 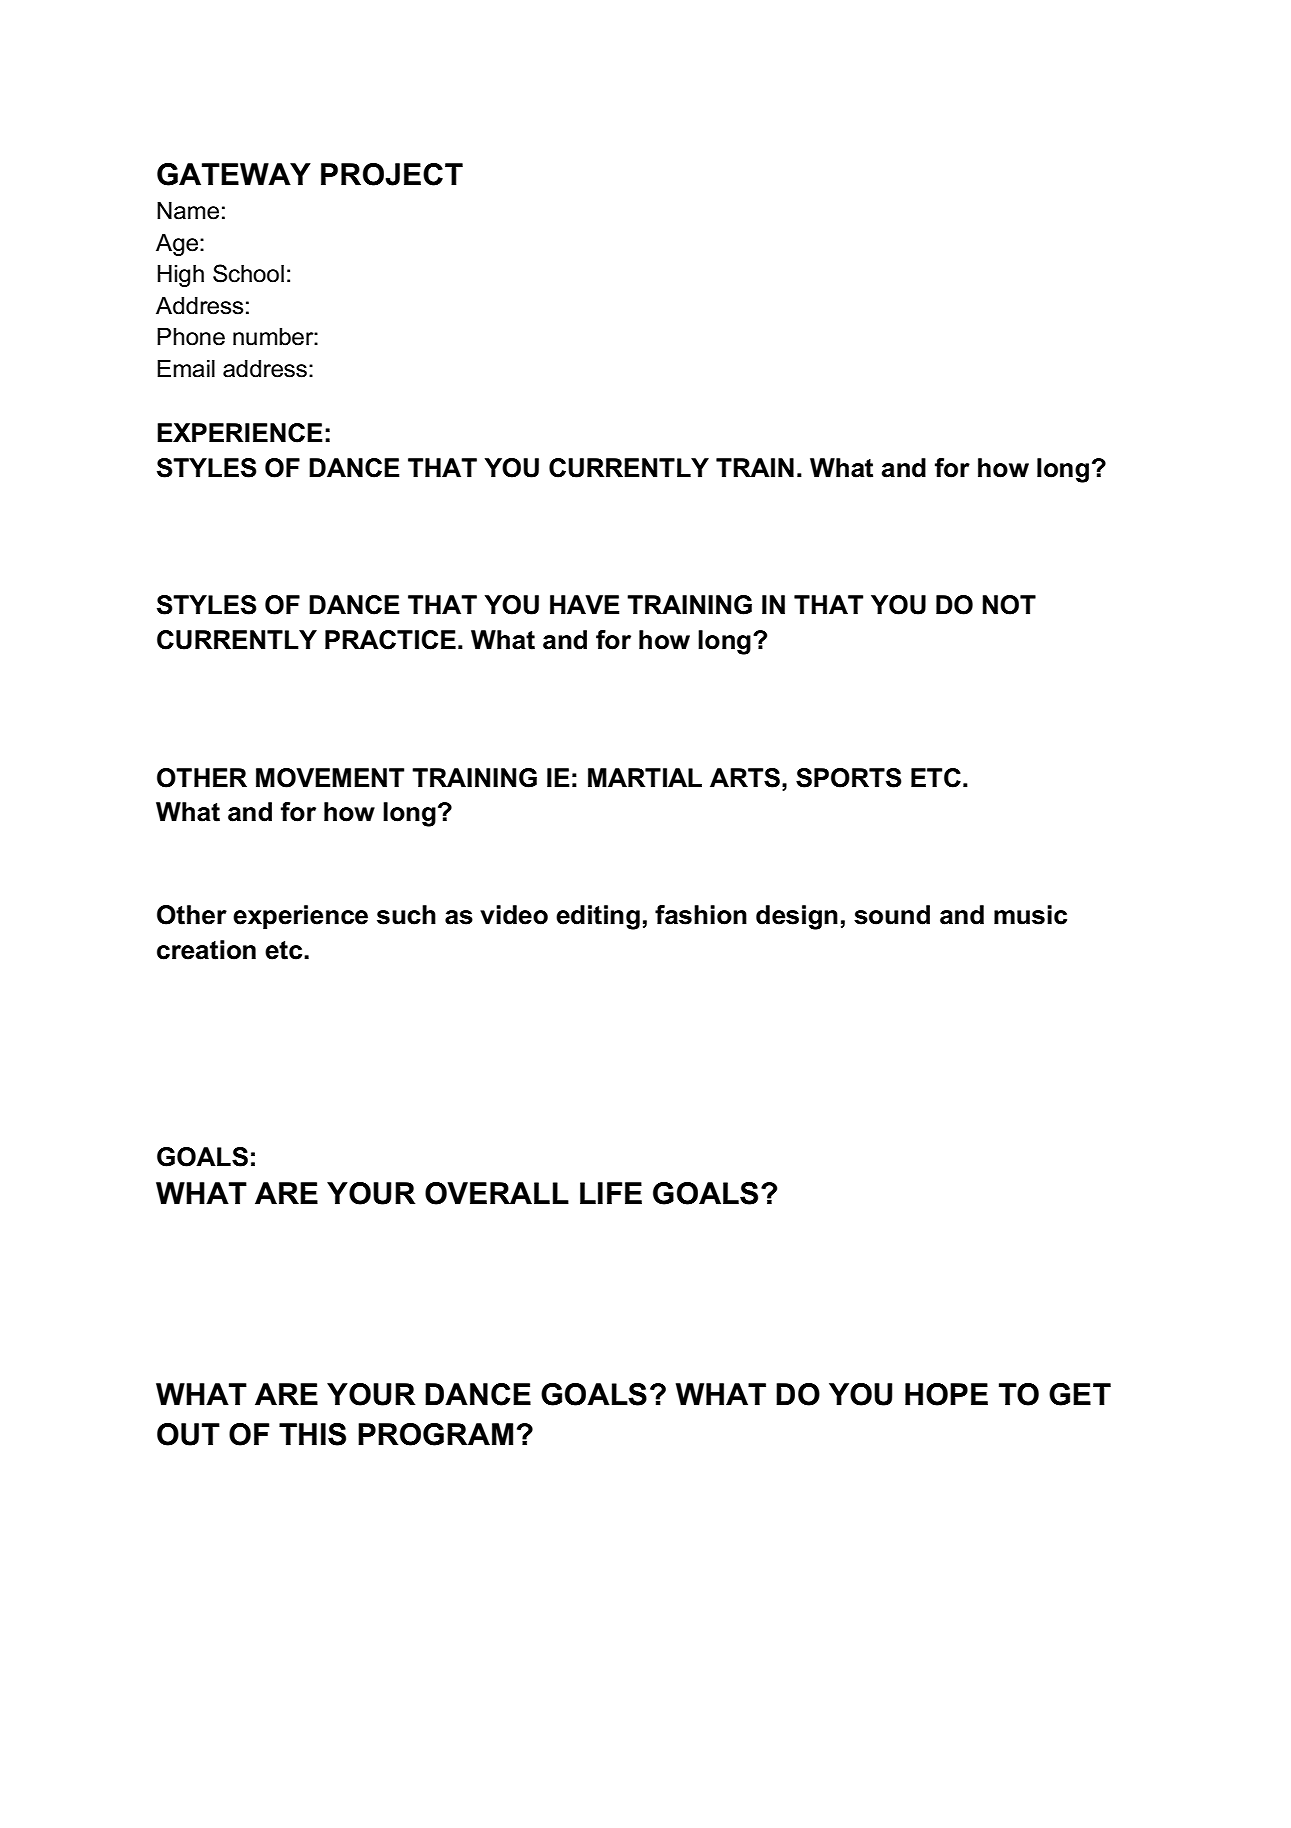 What do you see at coordinates (312, 1434) in the screenshot?
I see `THIS` at bounding box center [312, 1434].
